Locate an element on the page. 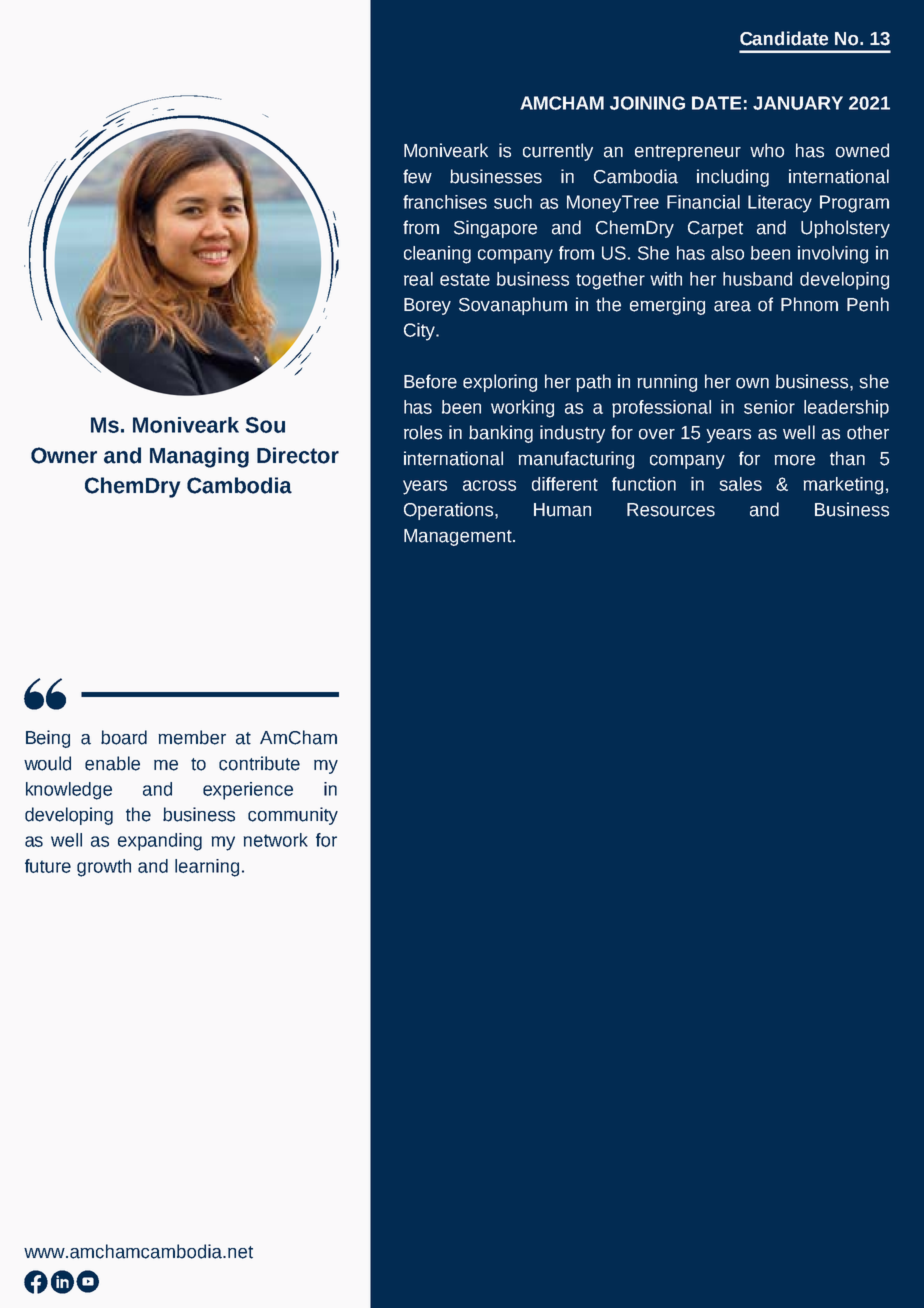  Before is located at coordinates (430, 381).
